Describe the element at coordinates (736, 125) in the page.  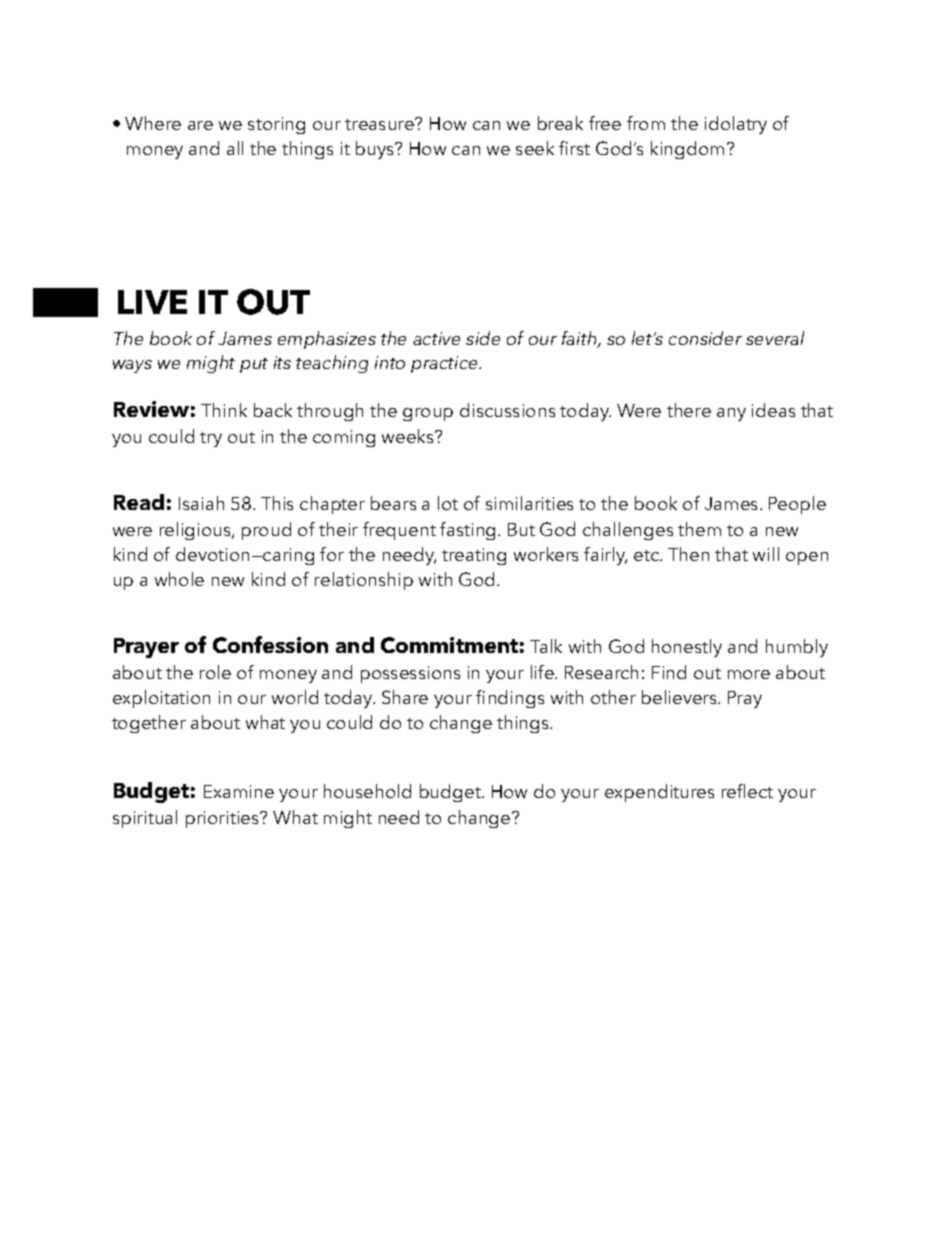
I see `idolatry` at that location.
